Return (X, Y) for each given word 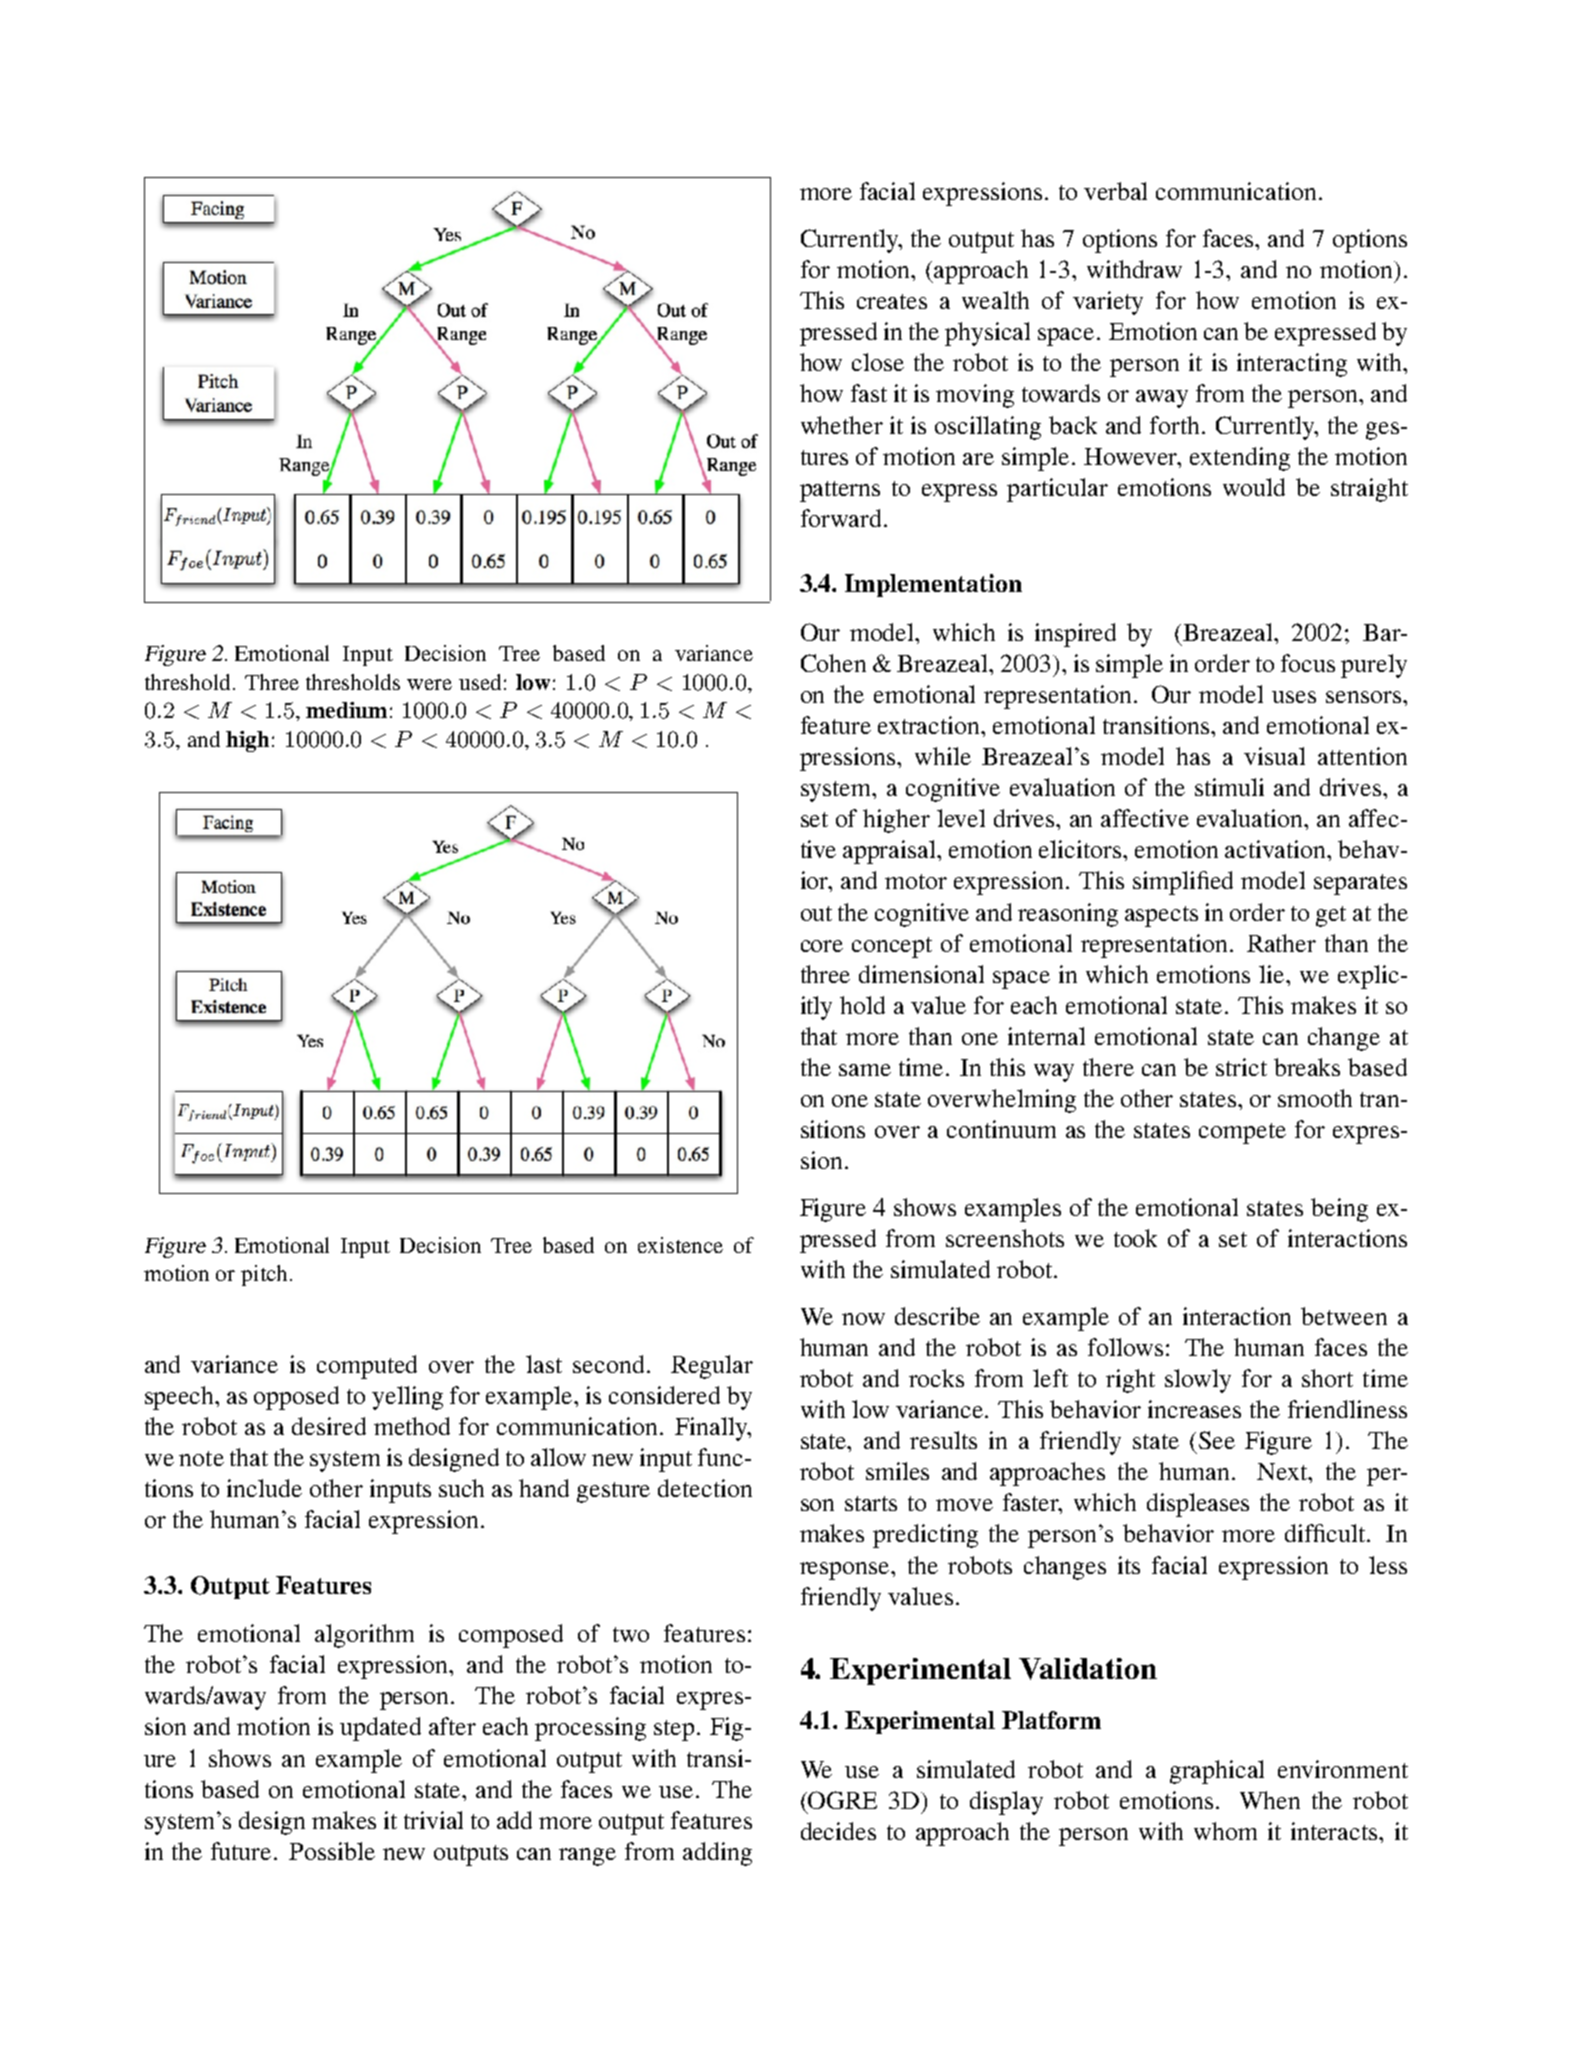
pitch (264, 1275)
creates (892, 301)
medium (346, 710)
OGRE (842, 1800)
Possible (332, 1851)
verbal (1115, 191)
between (1344, 1316)
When (1270, 1800)
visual (1274, 756)
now (863, 1319)
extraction (930, 725)
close (878, 362)
